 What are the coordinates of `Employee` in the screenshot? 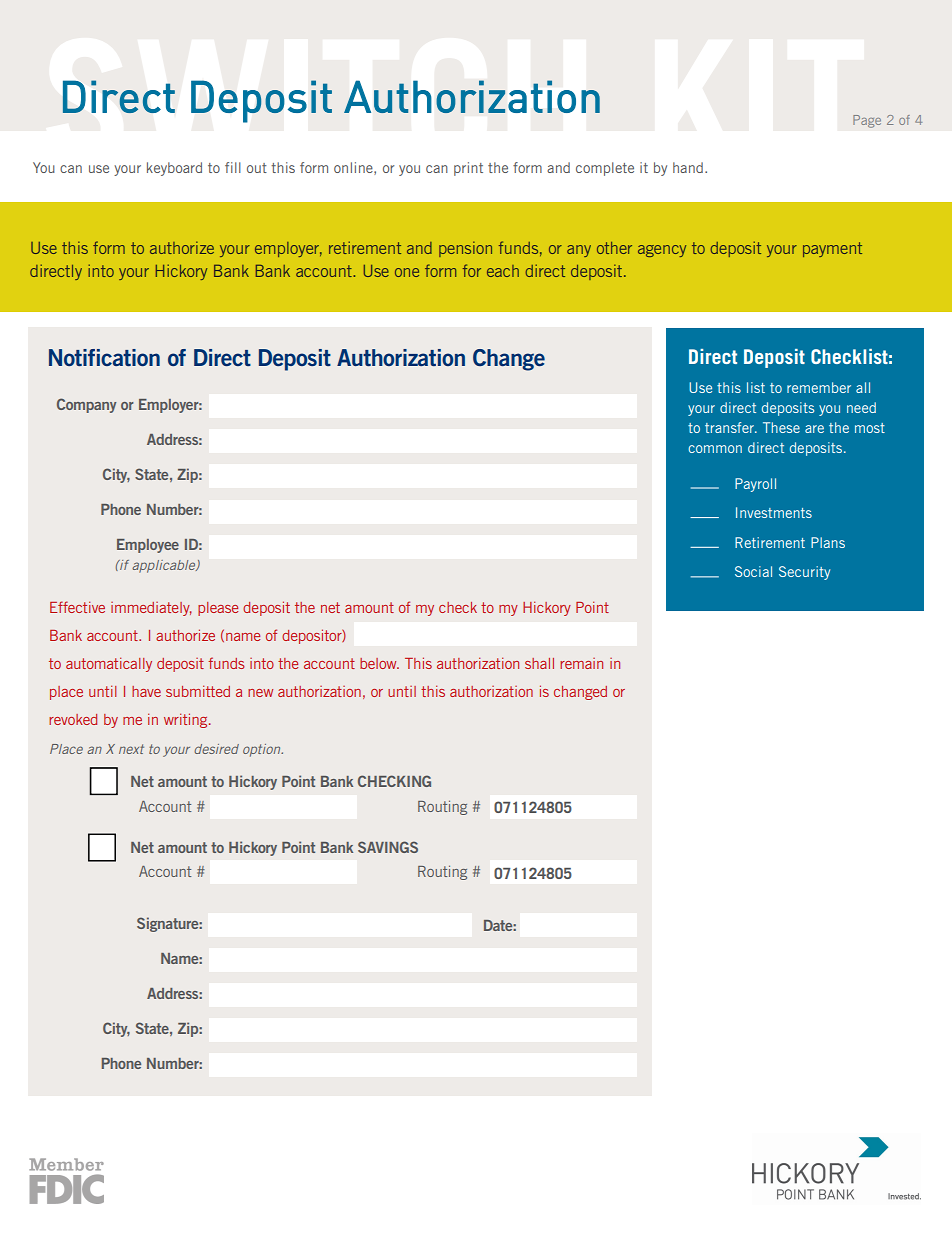 It's located at (148, 546).
